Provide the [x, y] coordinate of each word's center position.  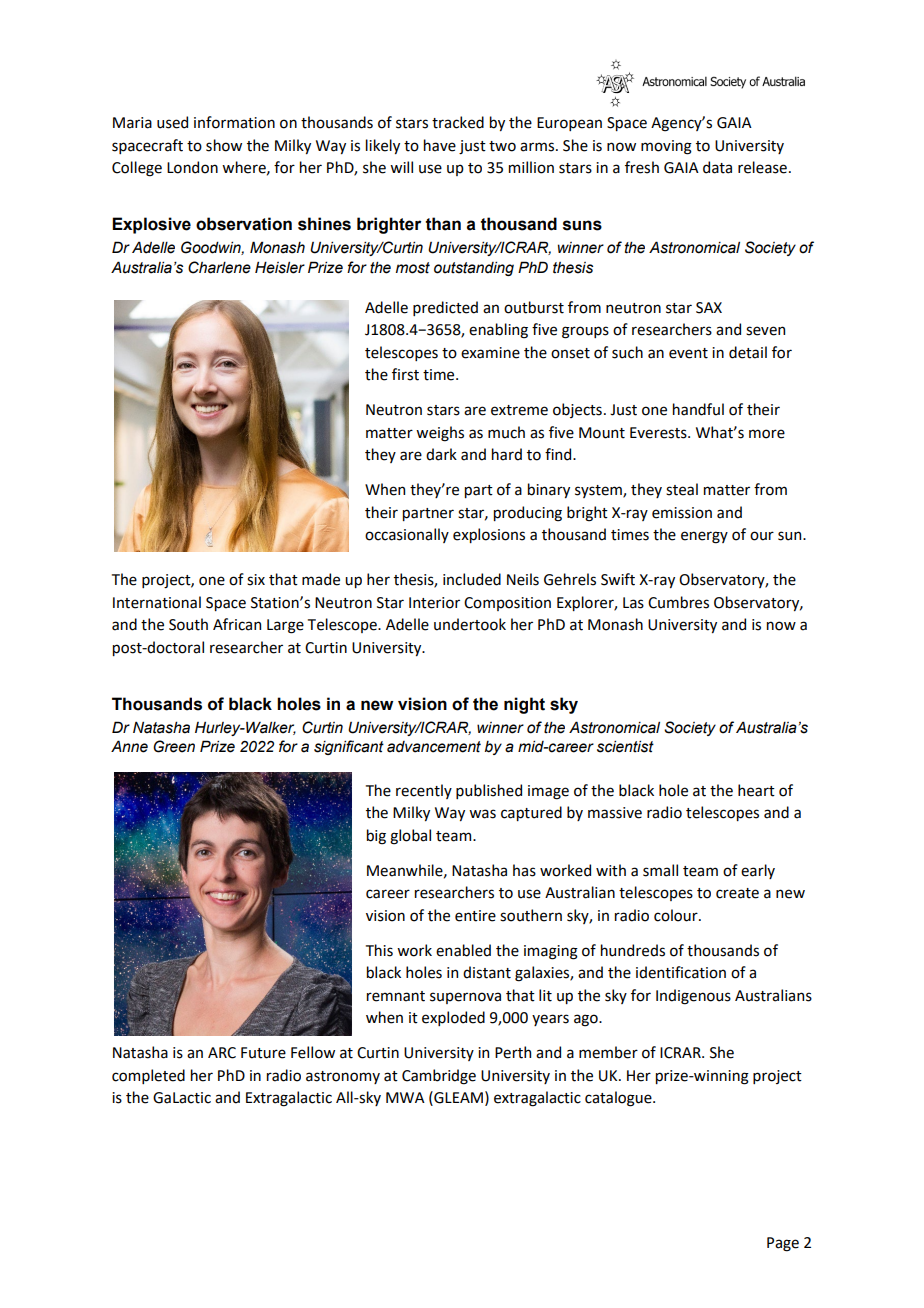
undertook [470, 624]
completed [148, 1076]
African [237, 624]
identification [681, 972]
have [440, 145]
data [717, 167]
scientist [625, 746]
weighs [440, 434]
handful [698, 409]
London [192, 167]
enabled [463, 950]
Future [263, 1053]
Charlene [219, 267]
